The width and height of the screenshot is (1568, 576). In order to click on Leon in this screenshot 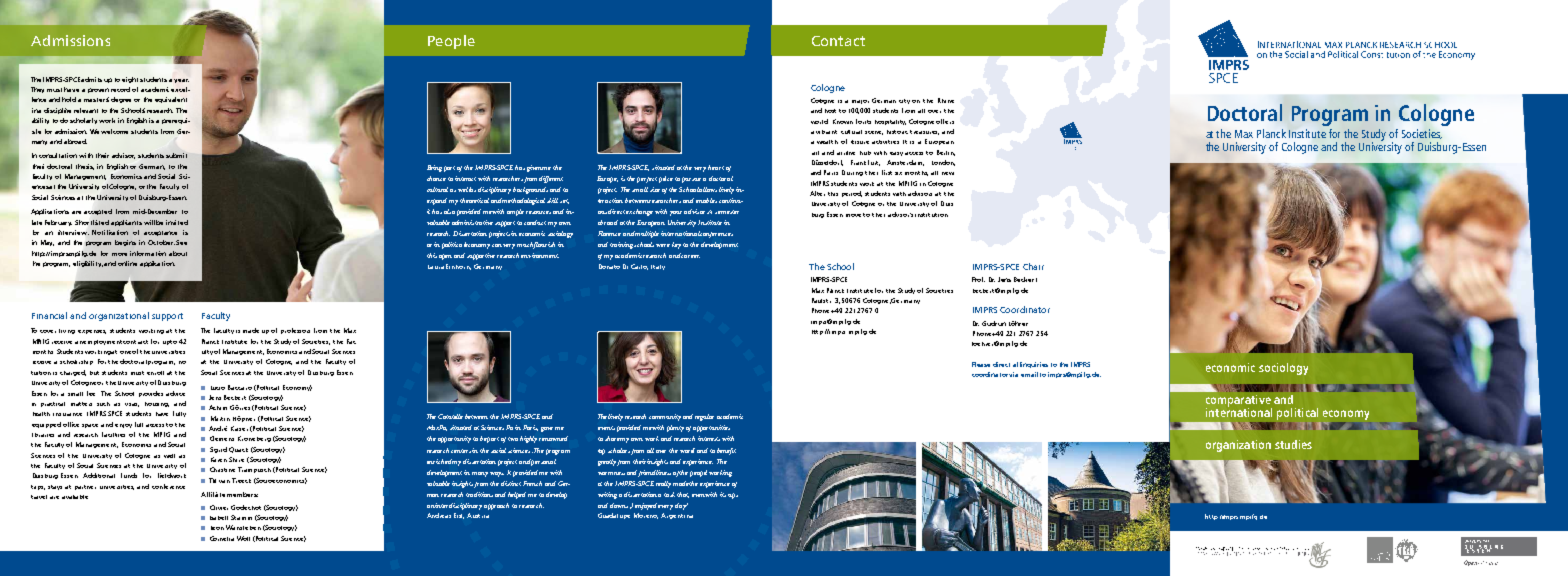, I will do `click(217, 528)`.
